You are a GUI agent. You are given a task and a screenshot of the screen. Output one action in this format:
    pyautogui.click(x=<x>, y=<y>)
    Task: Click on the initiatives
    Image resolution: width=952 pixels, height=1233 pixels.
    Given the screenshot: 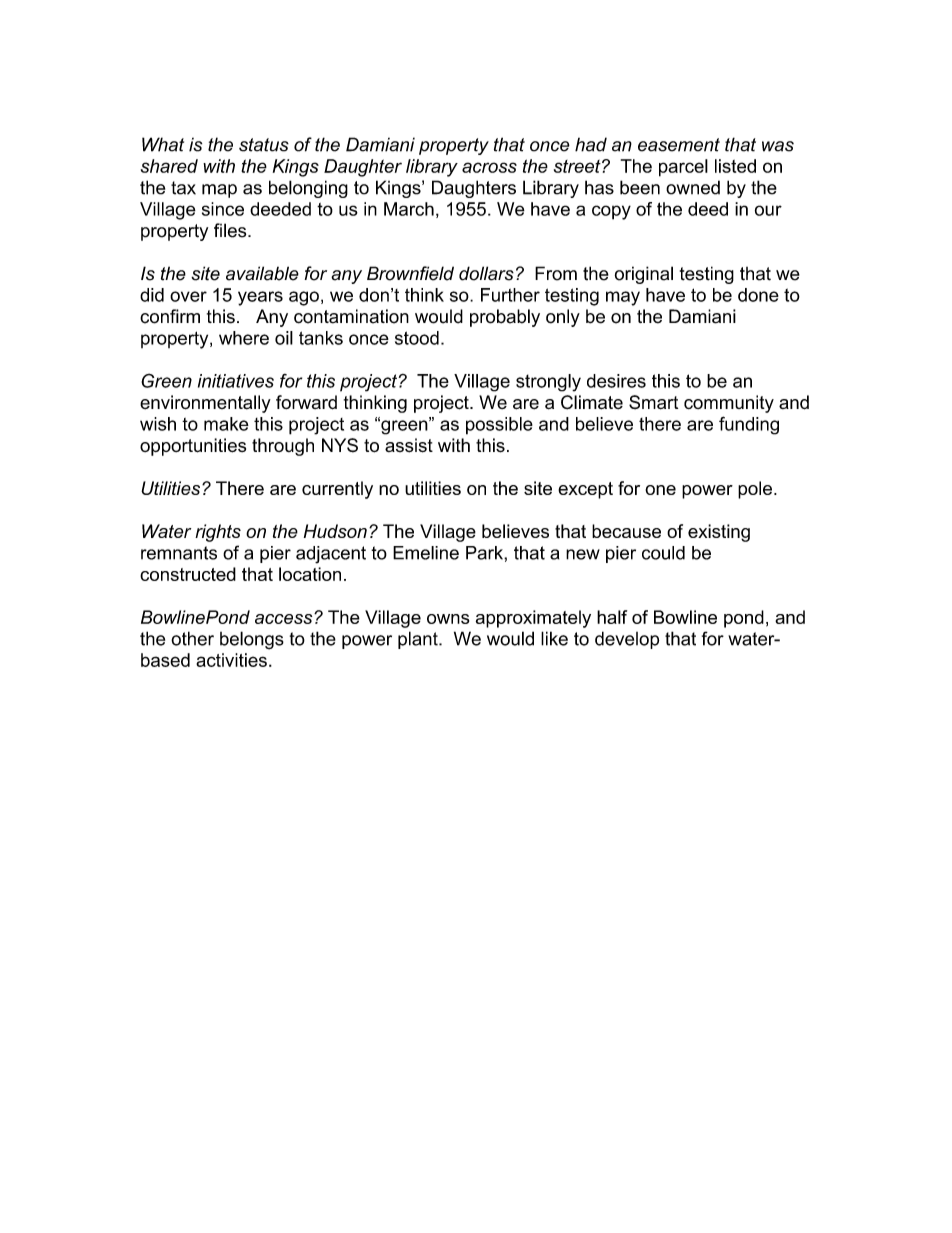 What is the action you would take?
    pyautogui.click(x=236, y=381)
